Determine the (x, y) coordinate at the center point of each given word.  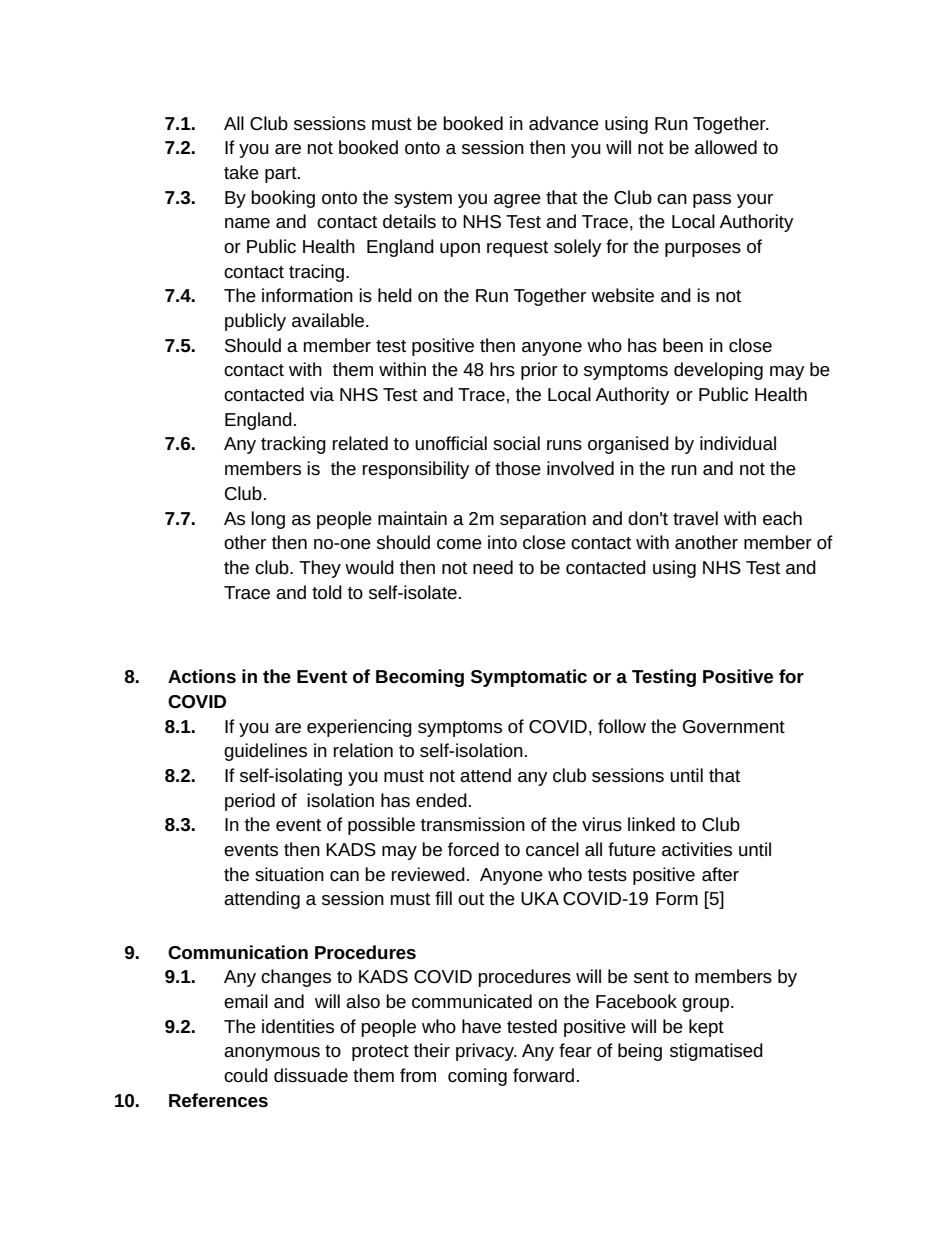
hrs (502, 369)
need (493, 567)
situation (289, 874)
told (327, 592)
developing (718, 371)
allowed (726, 147)
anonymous (272, 1054)
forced (473, 849)
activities (697, 849)
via (322, 394)
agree (517, 201)
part (282, 175)
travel (695, 518)
